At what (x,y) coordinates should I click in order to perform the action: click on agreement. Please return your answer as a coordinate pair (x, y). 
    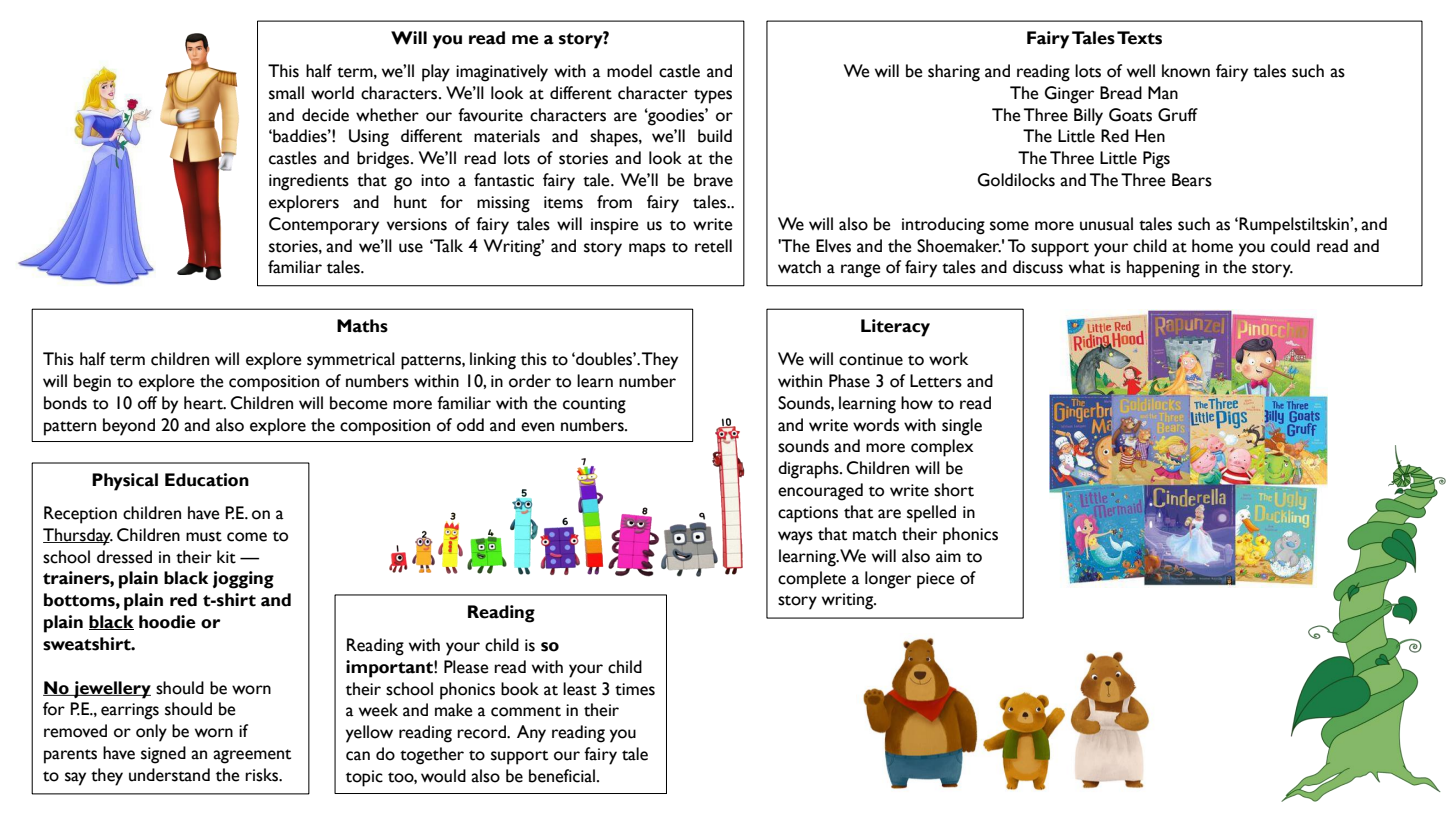
    Looking at the image, I should click on (252, 756).
